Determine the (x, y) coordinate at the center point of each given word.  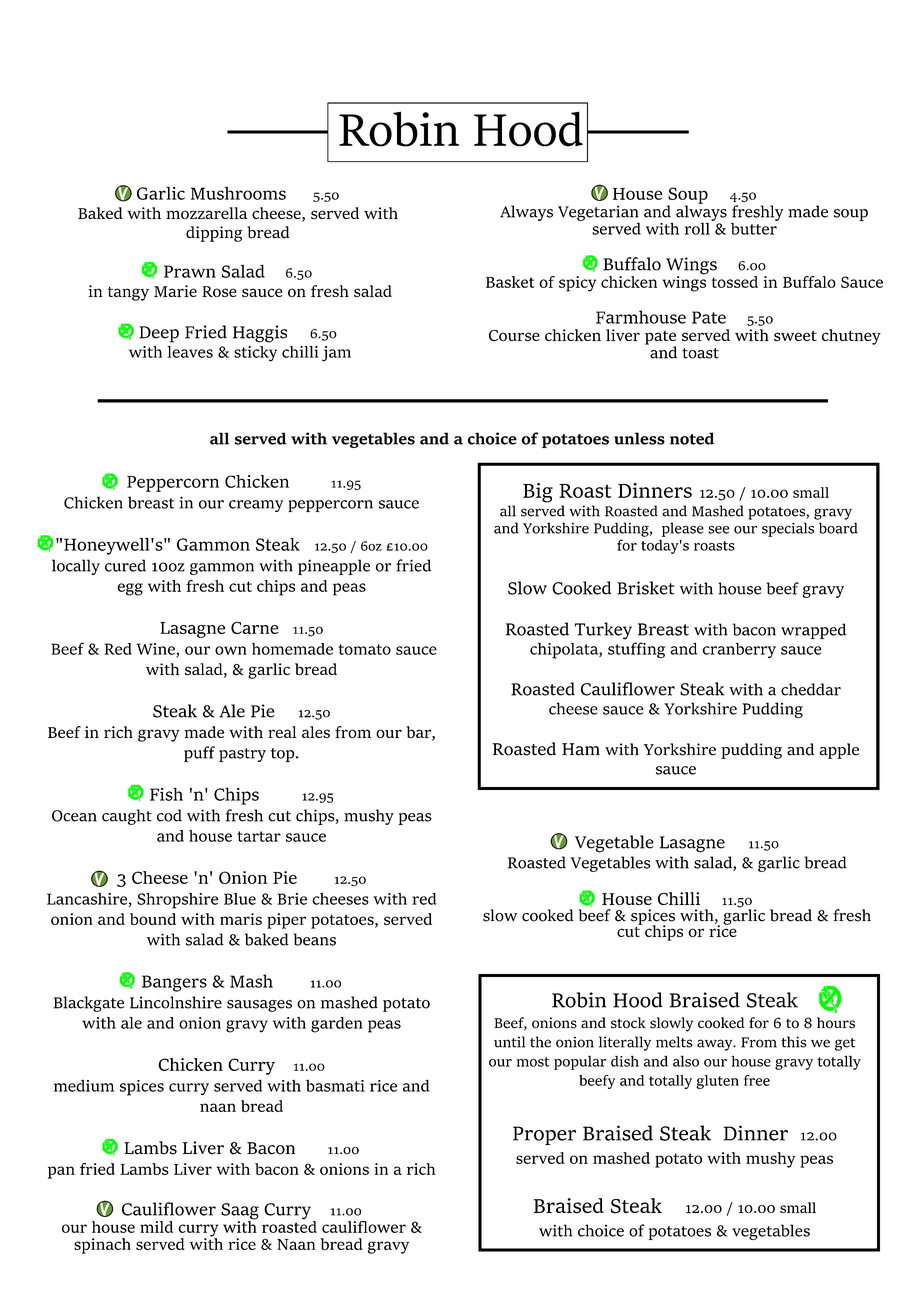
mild (156, 1227)
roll (698, 227)
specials (788, 529)
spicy (577, 284)
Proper (544, 1135)
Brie (292, 899)
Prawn (190, 271)
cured (125, 565)
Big (538, 493)
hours (836, 1023)
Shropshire (178, 901)
